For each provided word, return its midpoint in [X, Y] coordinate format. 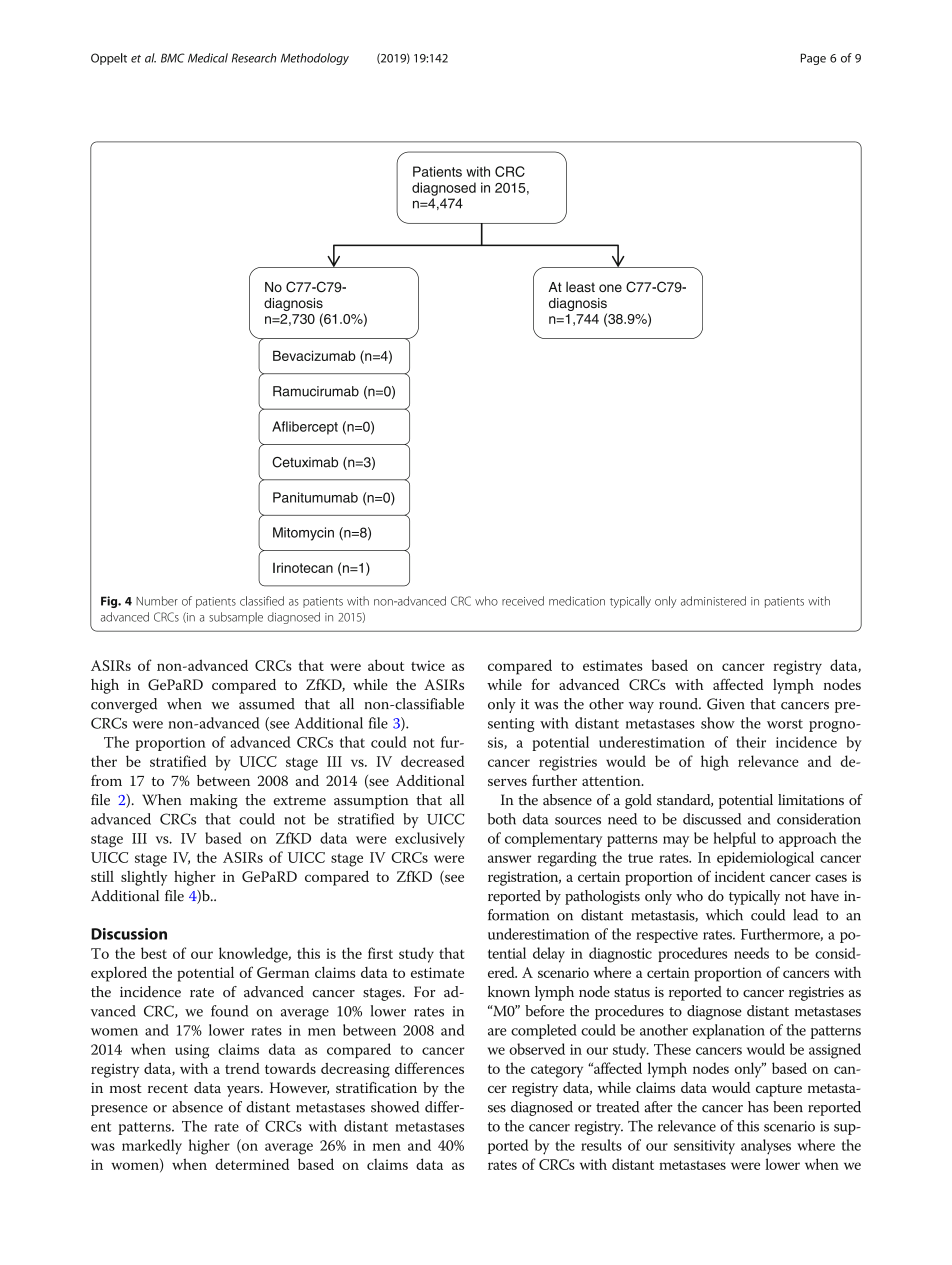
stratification [376, 1087]
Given [726, 704]
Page [813, 59]
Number [157, 601]
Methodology [315, 59]
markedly [152, 1147]
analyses [766, 1147]
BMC [173, 58]
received [523, 601]
